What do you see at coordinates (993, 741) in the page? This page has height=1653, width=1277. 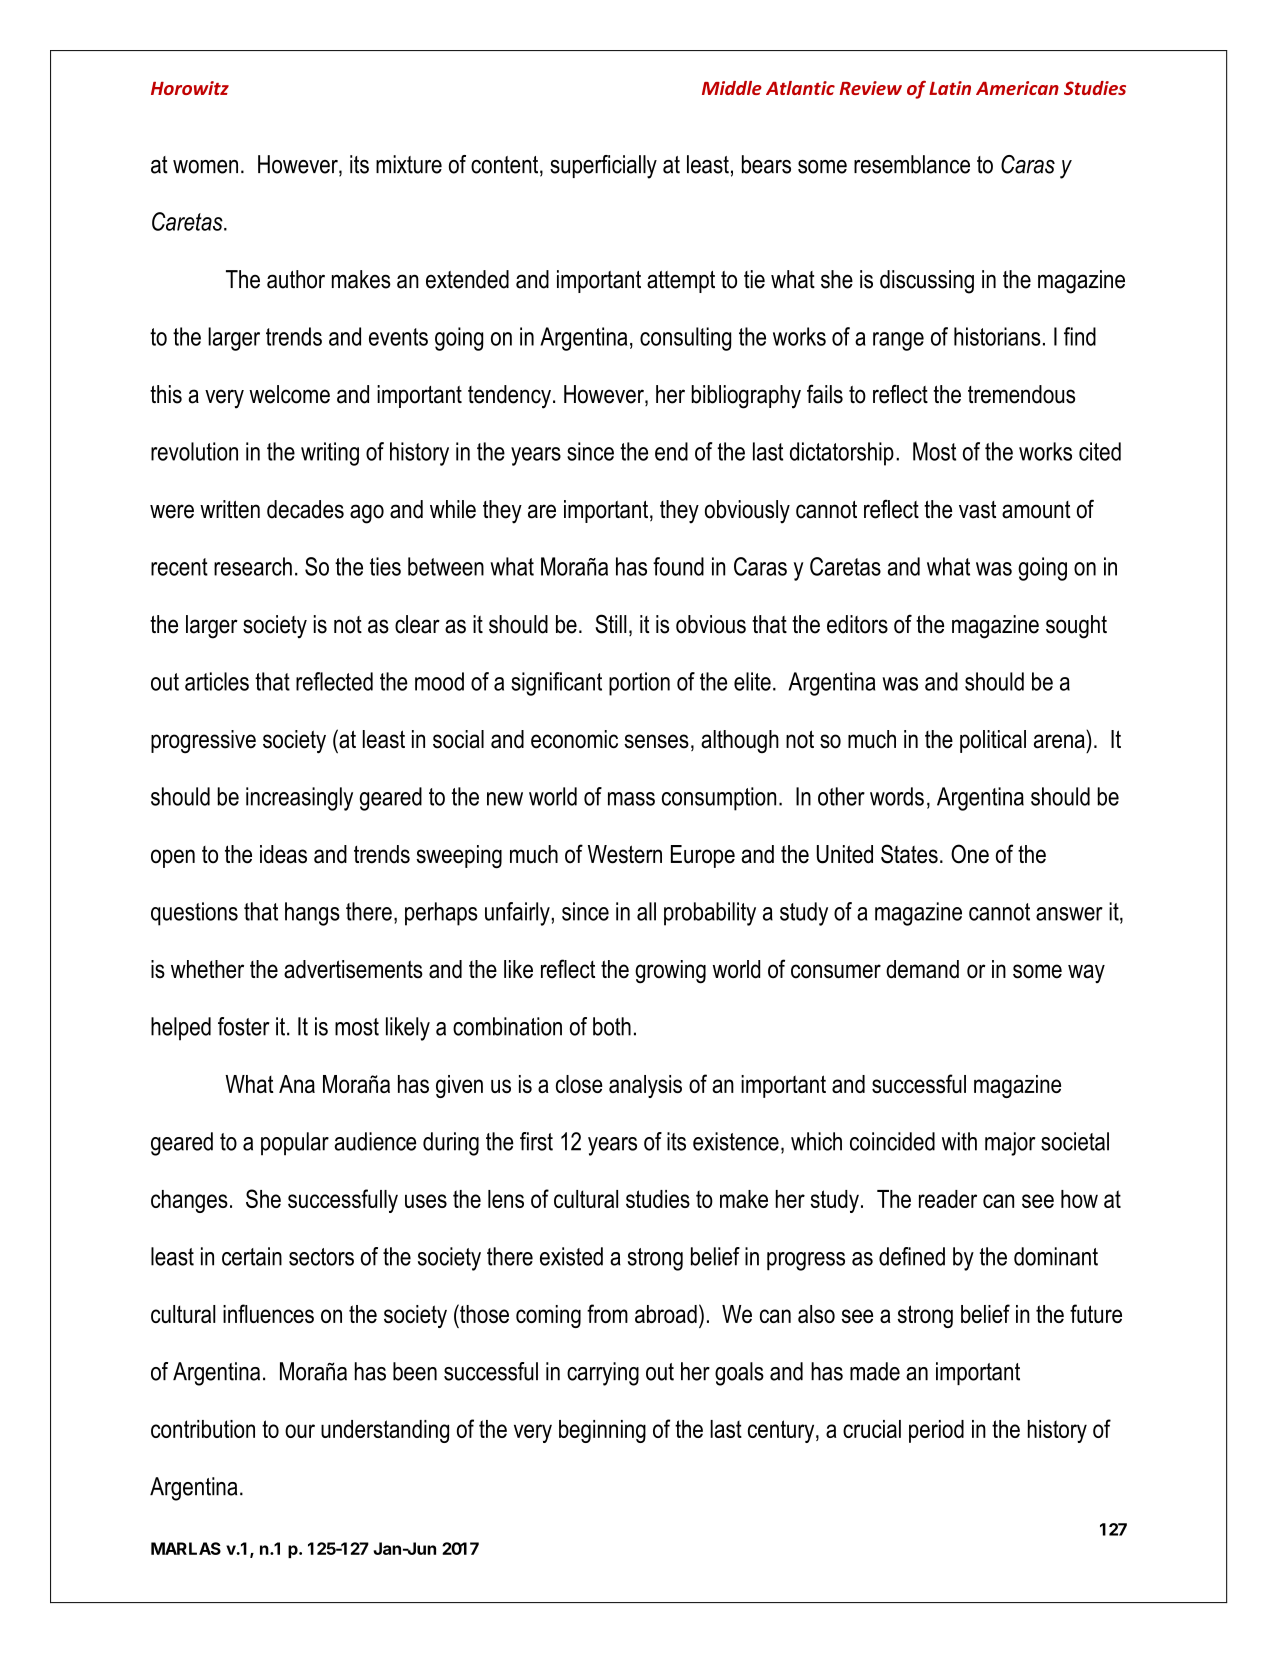 I see `political` at bounding box center [993, 741].
